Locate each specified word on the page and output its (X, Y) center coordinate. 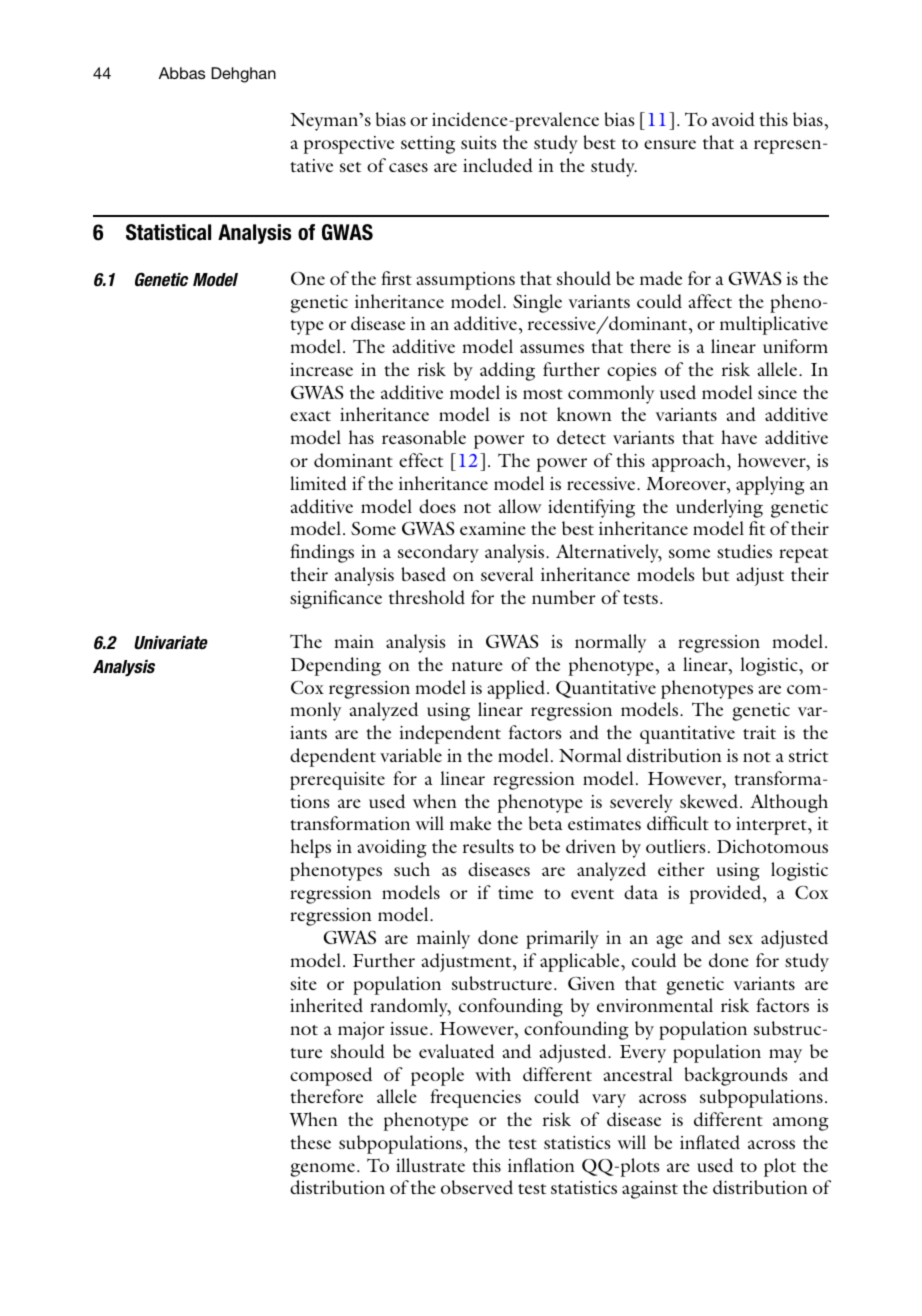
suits (479, 142)
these (310, 1142)
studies (744, 551)
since (777, 392)
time (515, 892)
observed (477, 1187)
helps (310, 848)
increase (321, 369)
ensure (670, 144)
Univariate (171, 642)
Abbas (182, 73)
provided (727, 894)
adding (507, 371)
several (507, 574)
